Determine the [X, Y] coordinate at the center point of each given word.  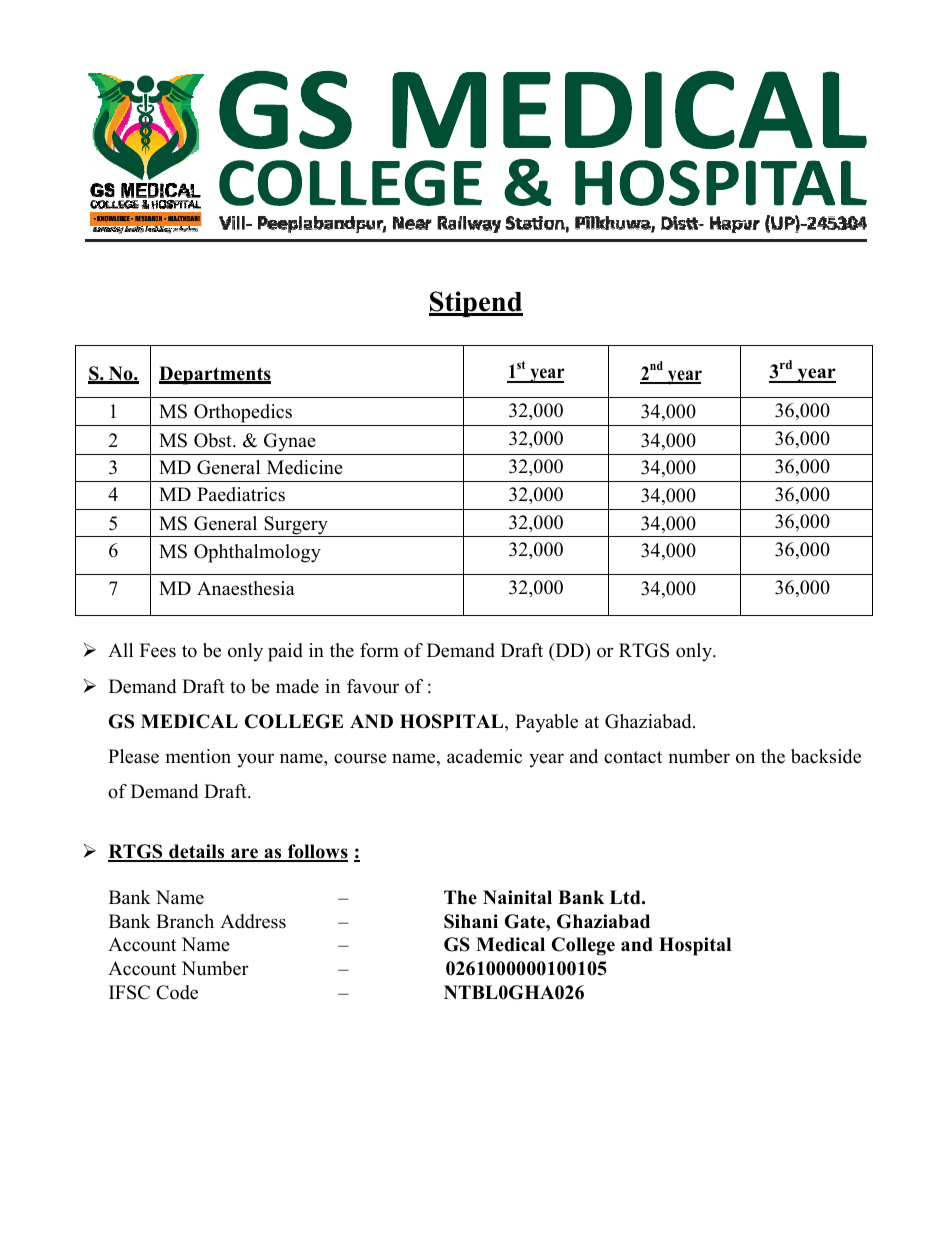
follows [316, 853]
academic [484, 756]
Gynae [290, 442]
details [197, 853]
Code [177, 992]
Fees [158, 650]
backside [826, 756]
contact [633, 757]
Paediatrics [241, 494]
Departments [215, 375]
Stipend [476, 304]
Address [253, 921]
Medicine [305, 467]
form [379, 650]
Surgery [296, 526]
